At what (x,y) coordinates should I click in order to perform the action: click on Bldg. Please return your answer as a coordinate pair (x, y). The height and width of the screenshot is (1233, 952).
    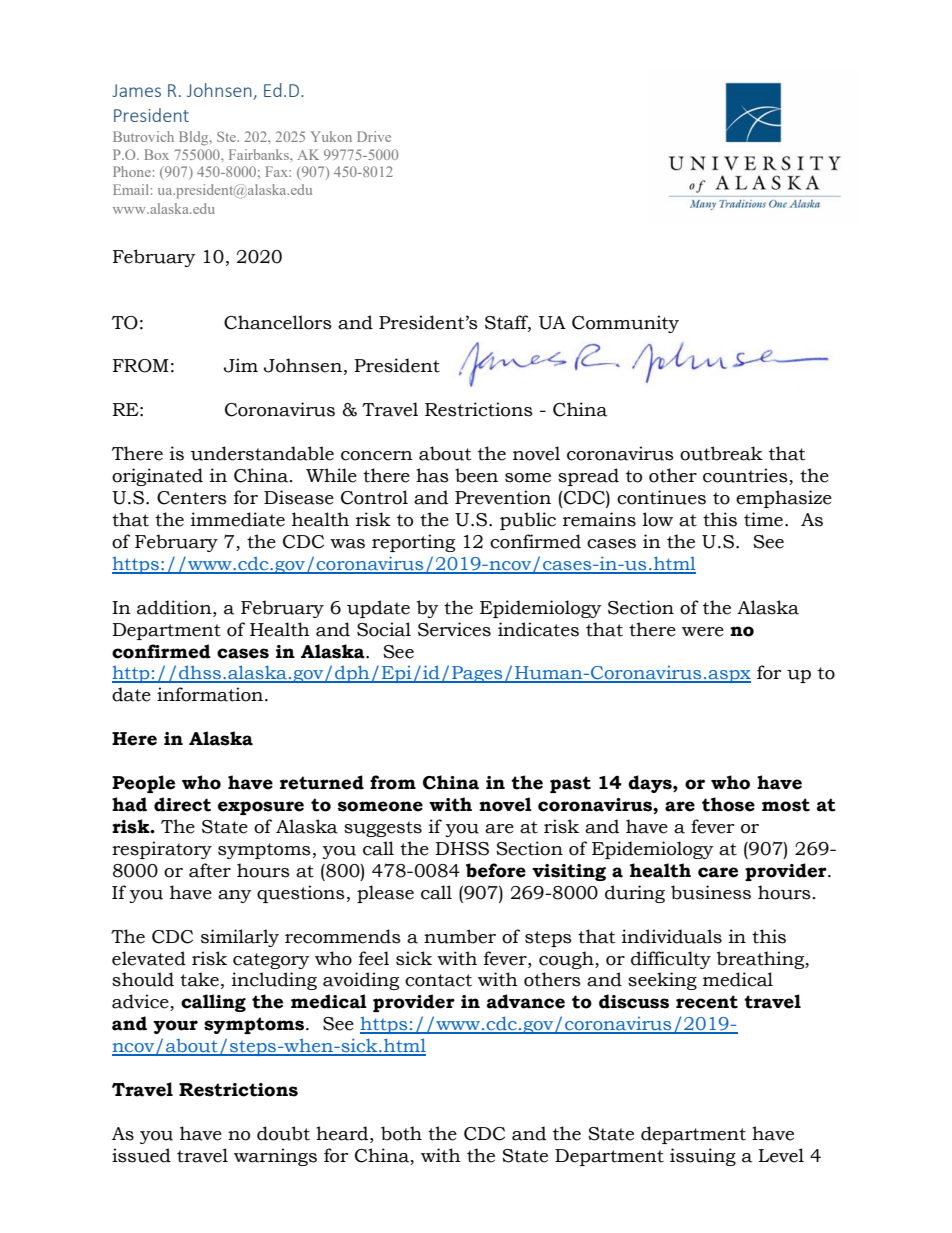
    Looking at the image, I should click on (195, 138).
